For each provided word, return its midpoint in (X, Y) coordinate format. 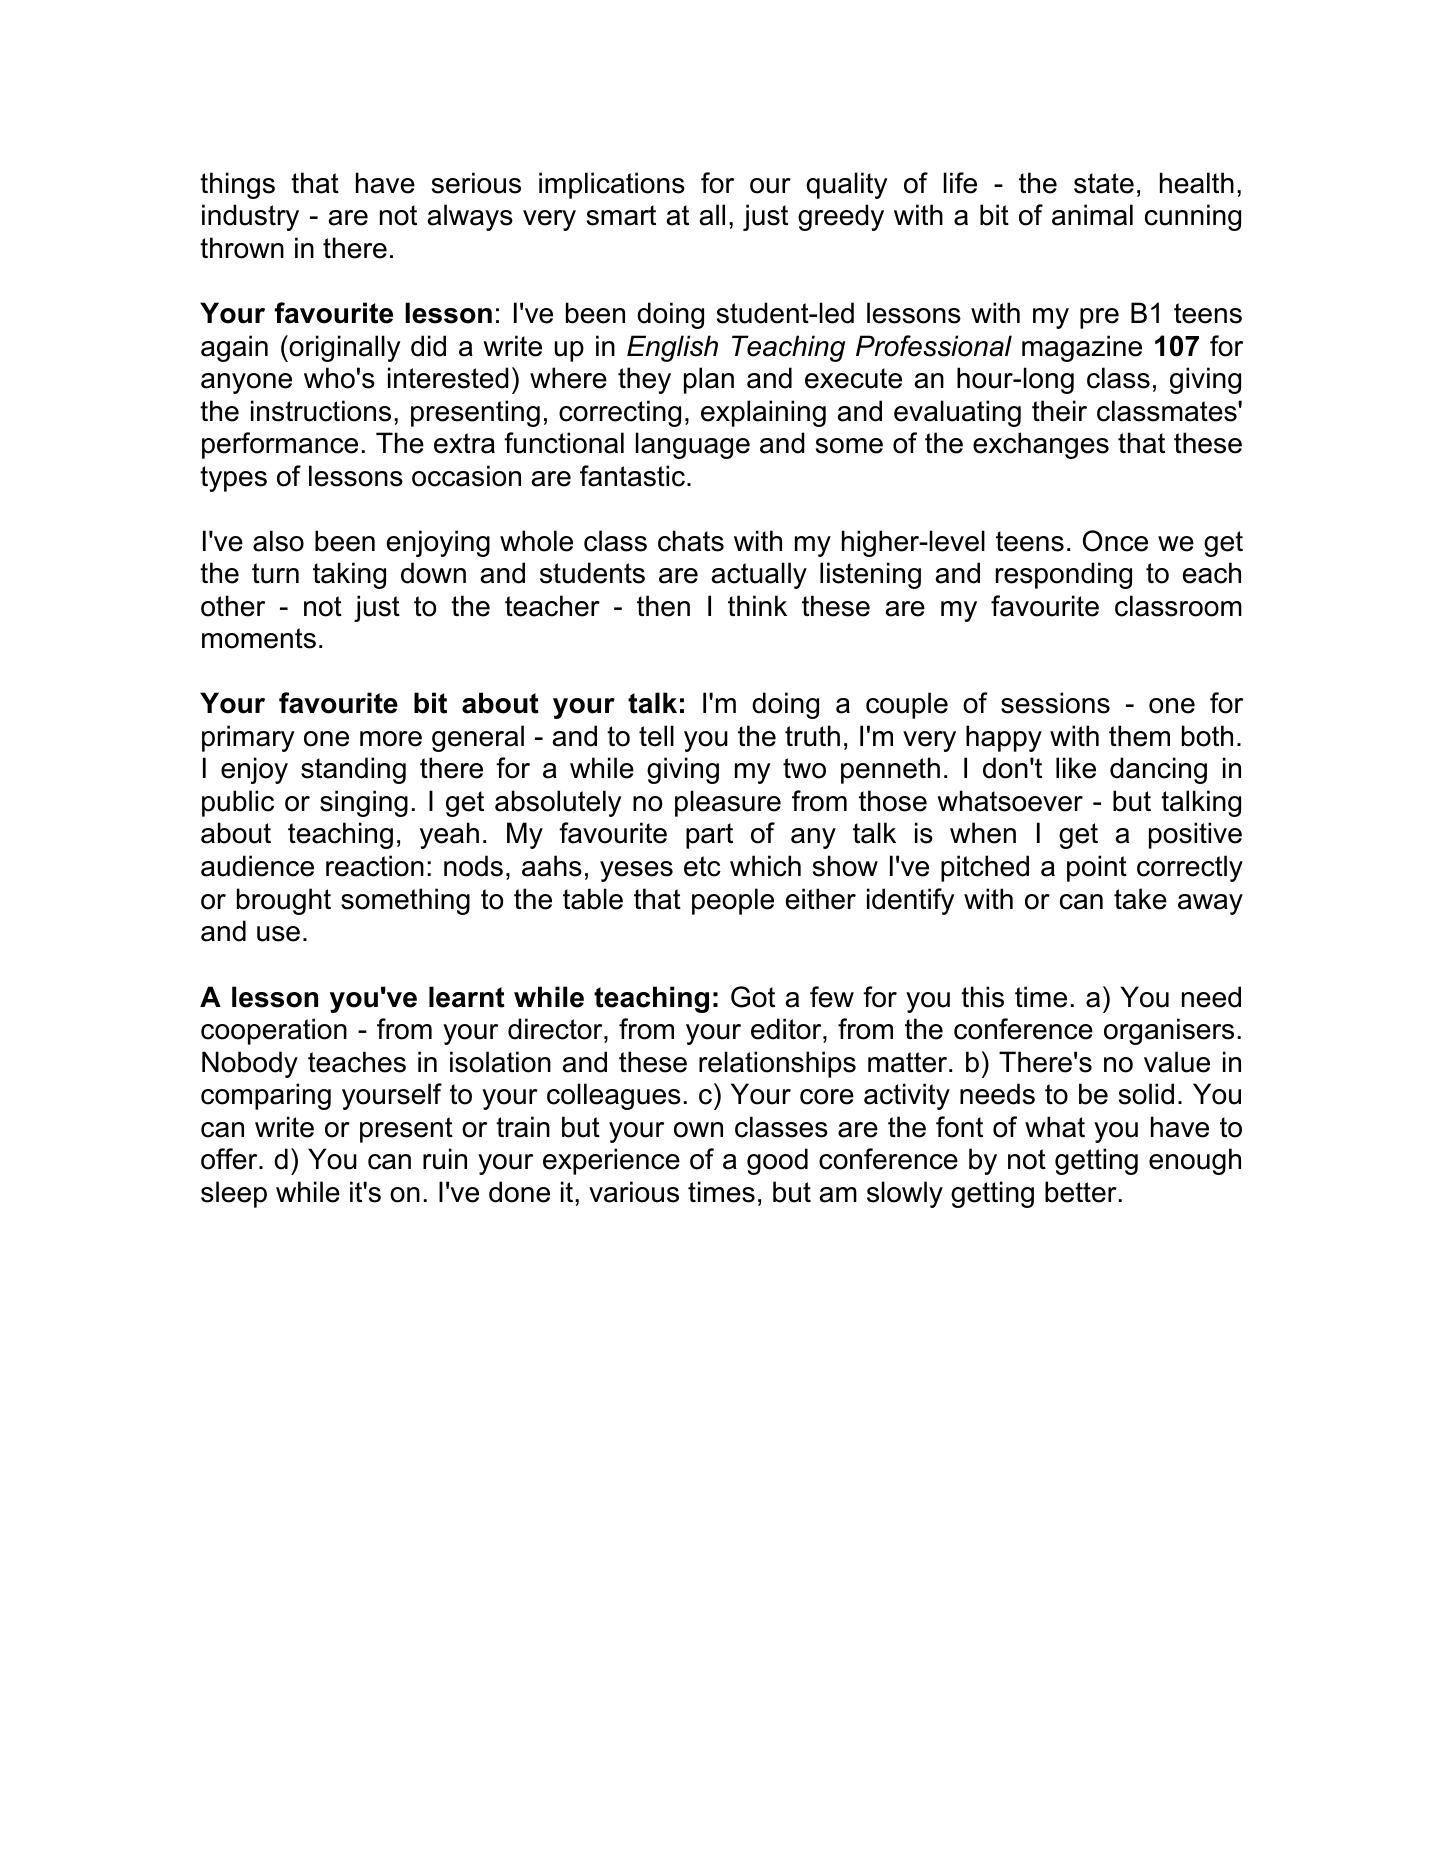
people (733, 901)
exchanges (1041, 445)
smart (621, 215)
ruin (445, 1159)
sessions (1055, 703)
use (278, 934)
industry (250, 217)
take (1140, 899)
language (693, 445)
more (391, 739)
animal (1092, 215)
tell (656, 736)
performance (280, 445)
